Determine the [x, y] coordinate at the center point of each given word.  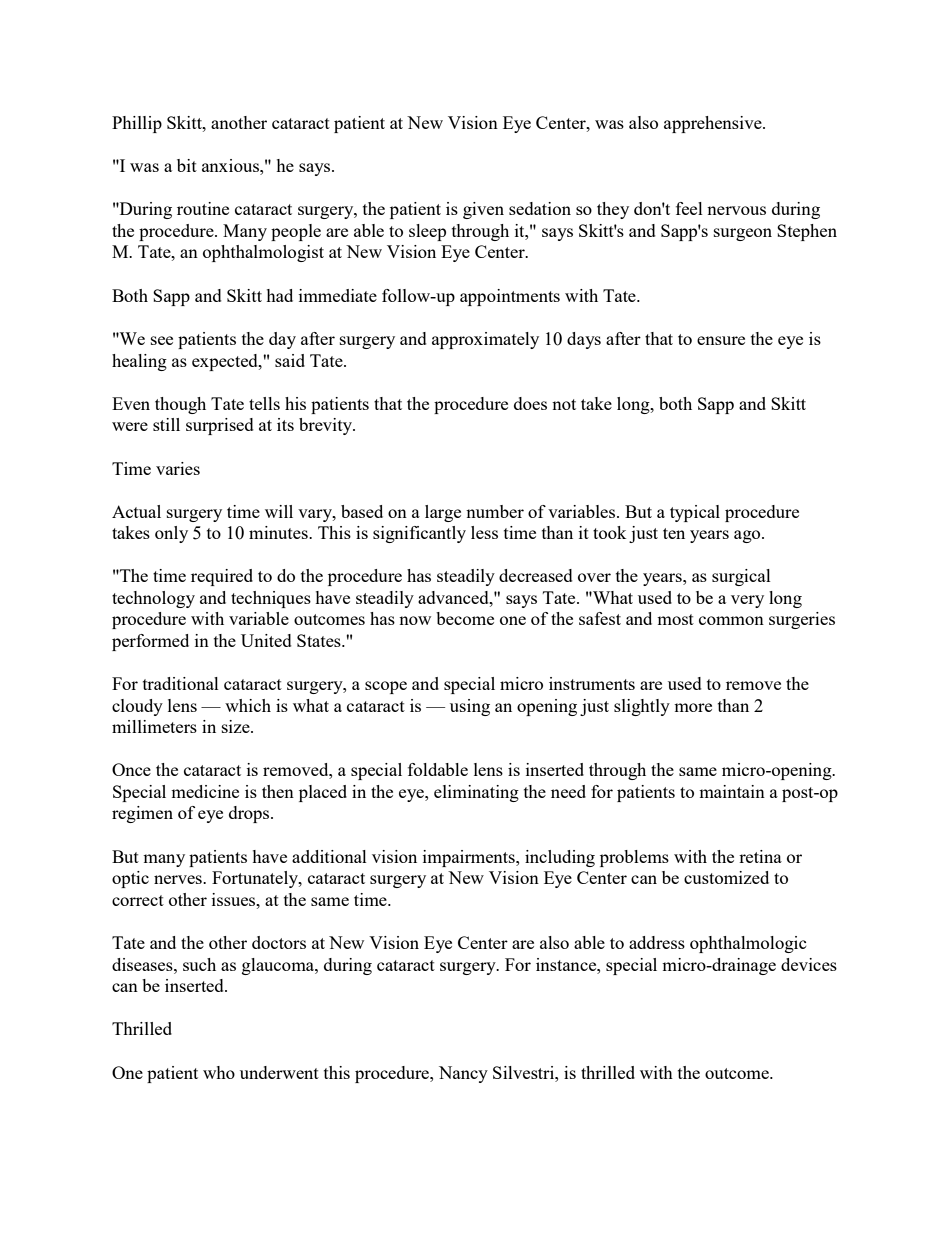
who [219, 1072]
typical [695, 513]
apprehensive [714, 124]
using [470, 707]
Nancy [463, 1074]
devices [809, 964]
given [483, 210]
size [237, 726]
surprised [220, 426]
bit [187, 165]
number [495, 511]
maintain [732, 791]
